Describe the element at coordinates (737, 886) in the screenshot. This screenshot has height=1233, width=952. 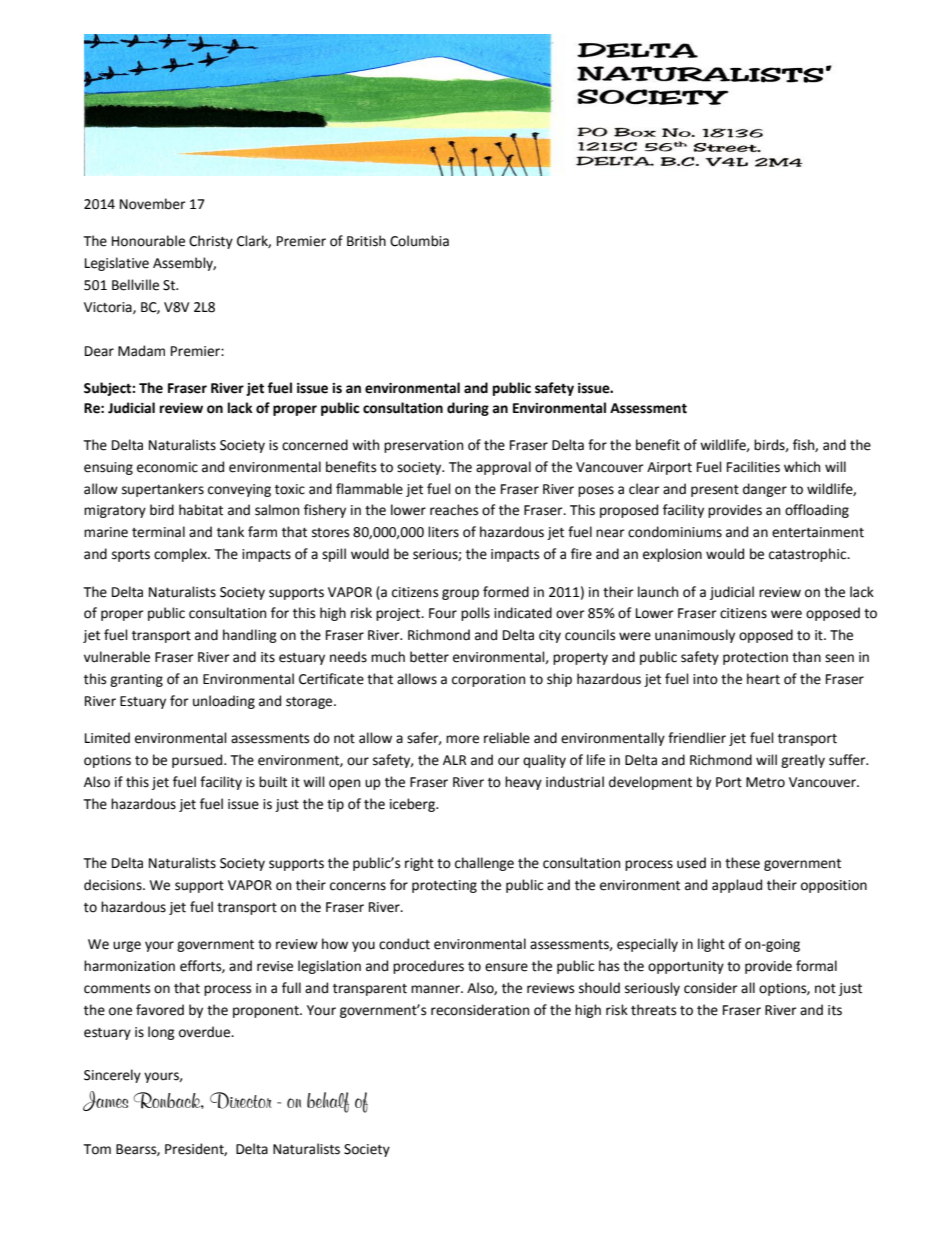
I see `applaud` at that location.
